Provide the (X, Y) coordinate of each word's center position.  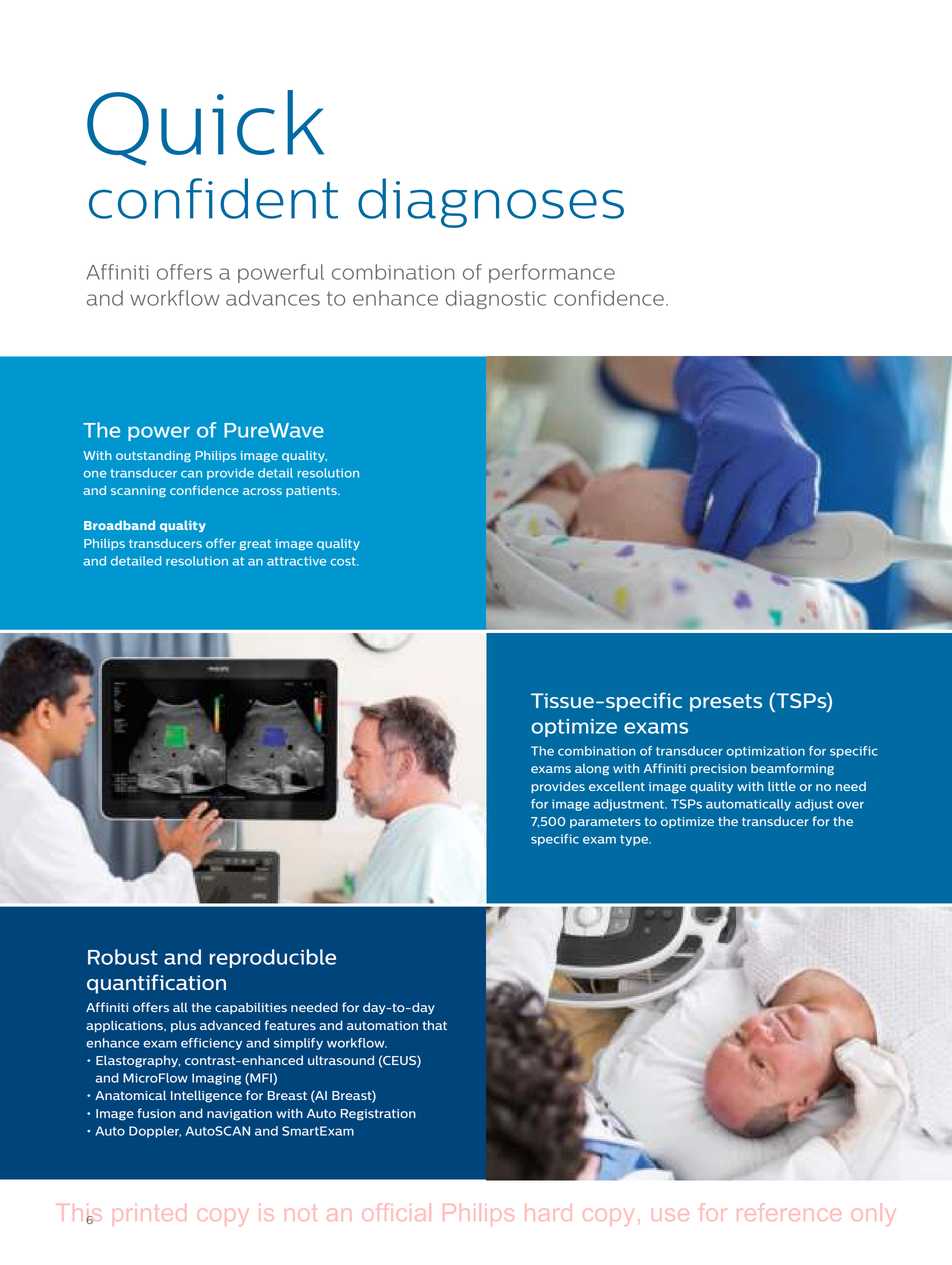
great (255, 544)
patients (312, 491)
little (782, 786)
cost (344, 561)
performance (552, 273)
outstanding (153, 456)
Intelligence (206, 1096)
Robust (123, 957)
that (434, 1025)
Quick (205, 128)
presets (726, 703)
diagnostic (496, 299)
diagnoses (491, 203)
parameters (605, 822)
